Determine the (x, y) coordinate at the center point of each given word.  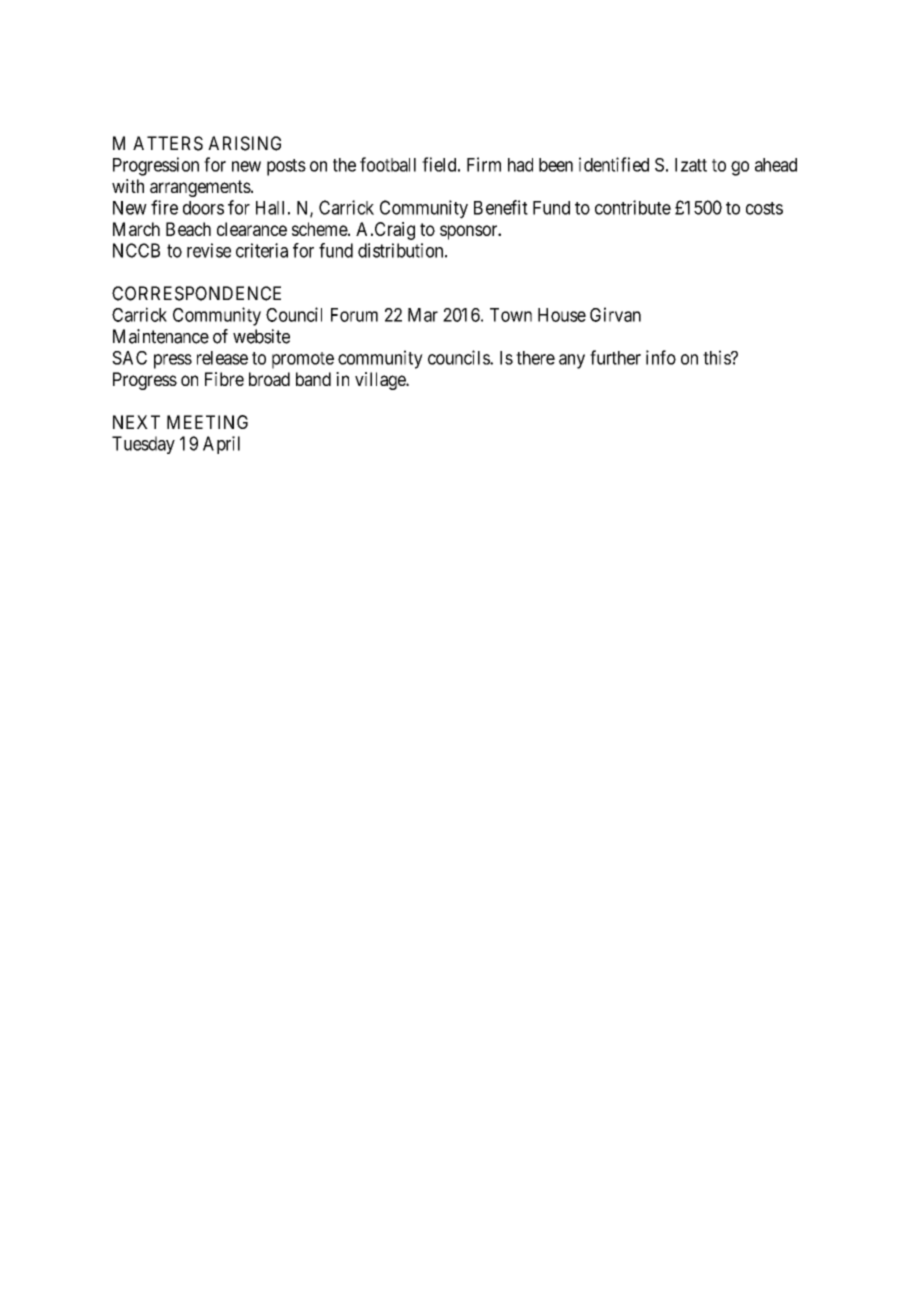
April (221, 445)
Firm (484, 164)
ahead (776, 165)
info (661, 357)
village (381, 381)
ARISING (244, 143)
